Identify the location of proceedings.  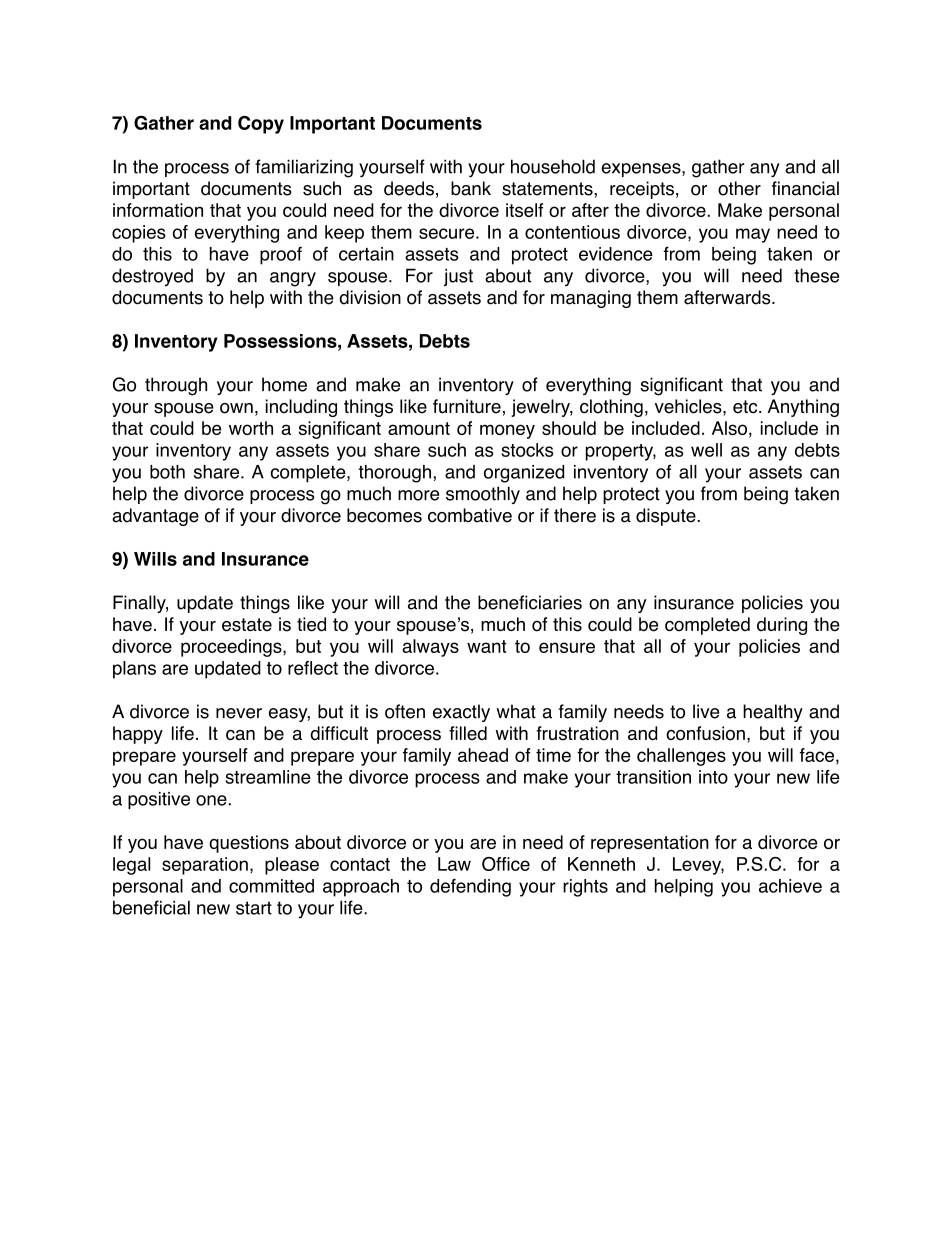
(232, 648).
